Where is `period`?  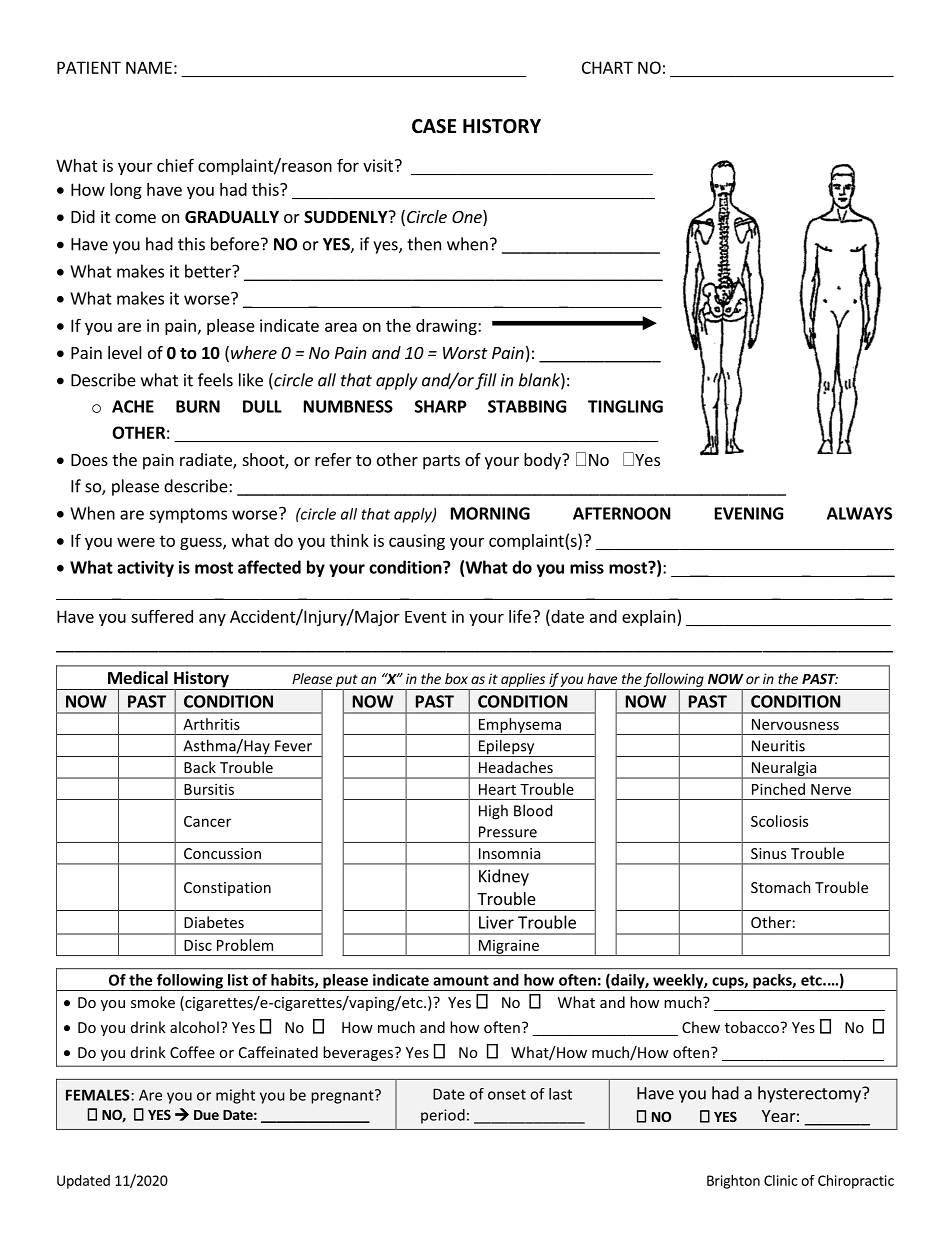 period is located at coordinates (443, 1116).
